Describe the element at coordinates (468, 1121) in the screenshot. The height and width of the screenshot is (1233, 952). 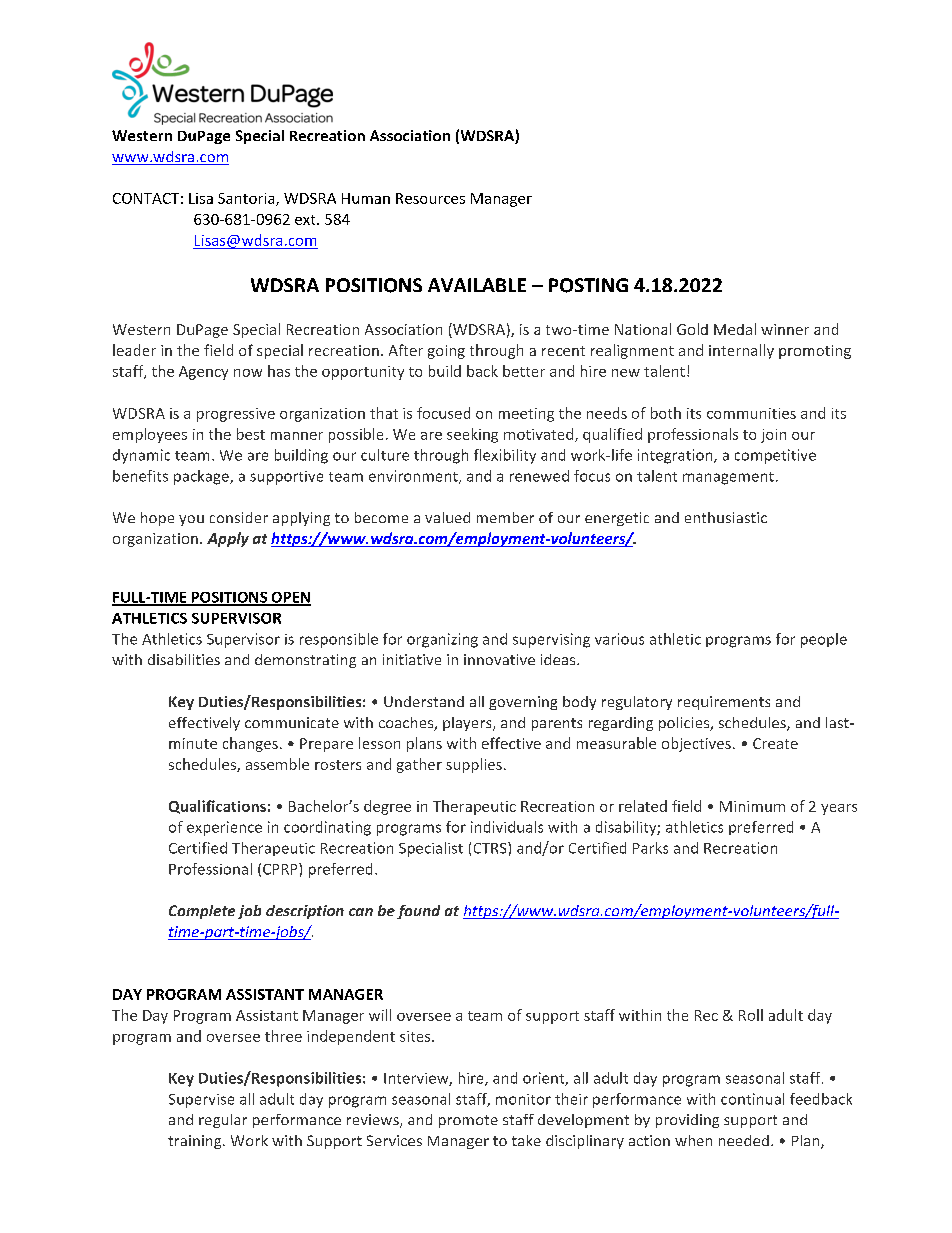
I see `promote` at that location.
